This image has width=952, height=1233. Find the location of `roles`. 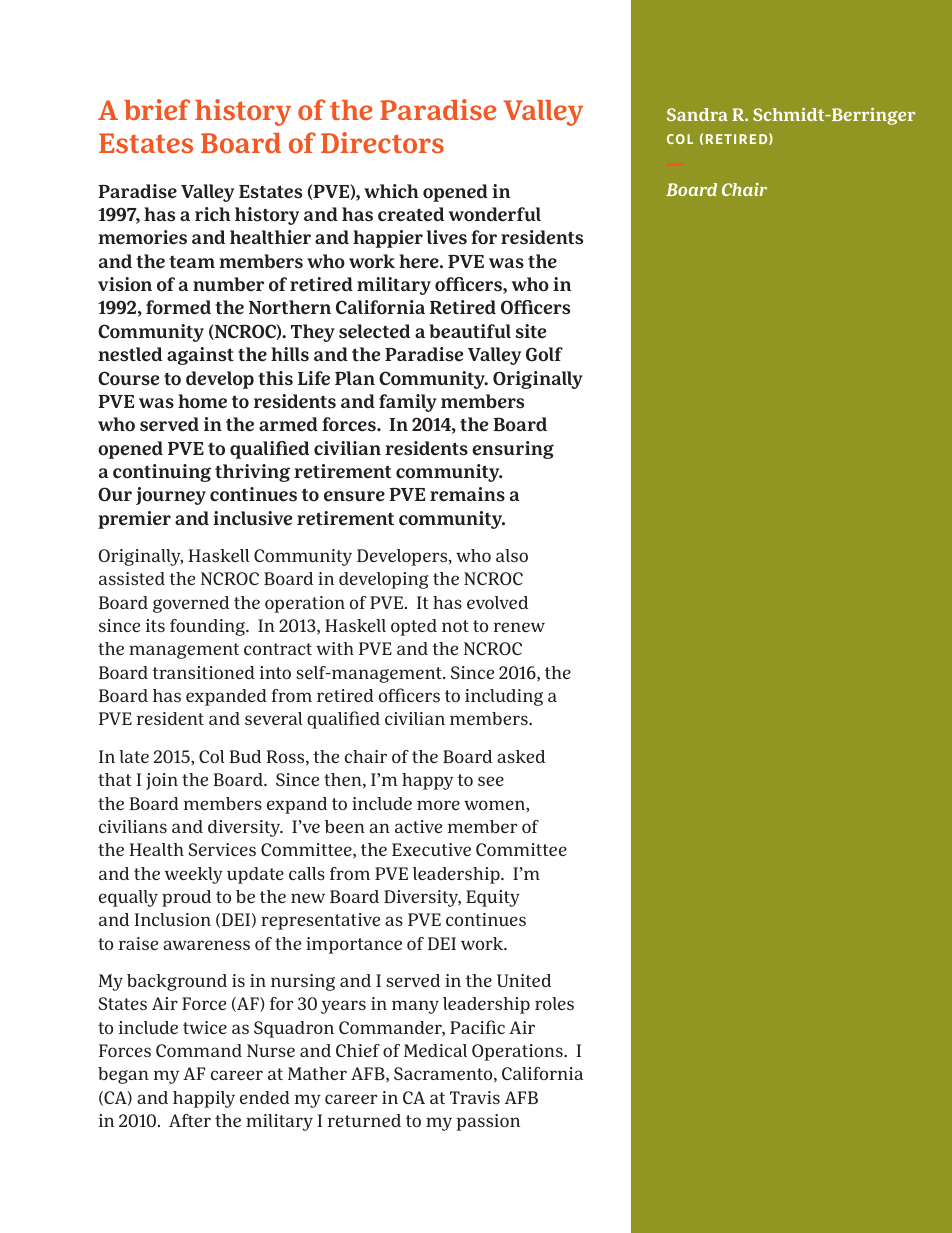

roles is located at coordinates (554, 1003).
